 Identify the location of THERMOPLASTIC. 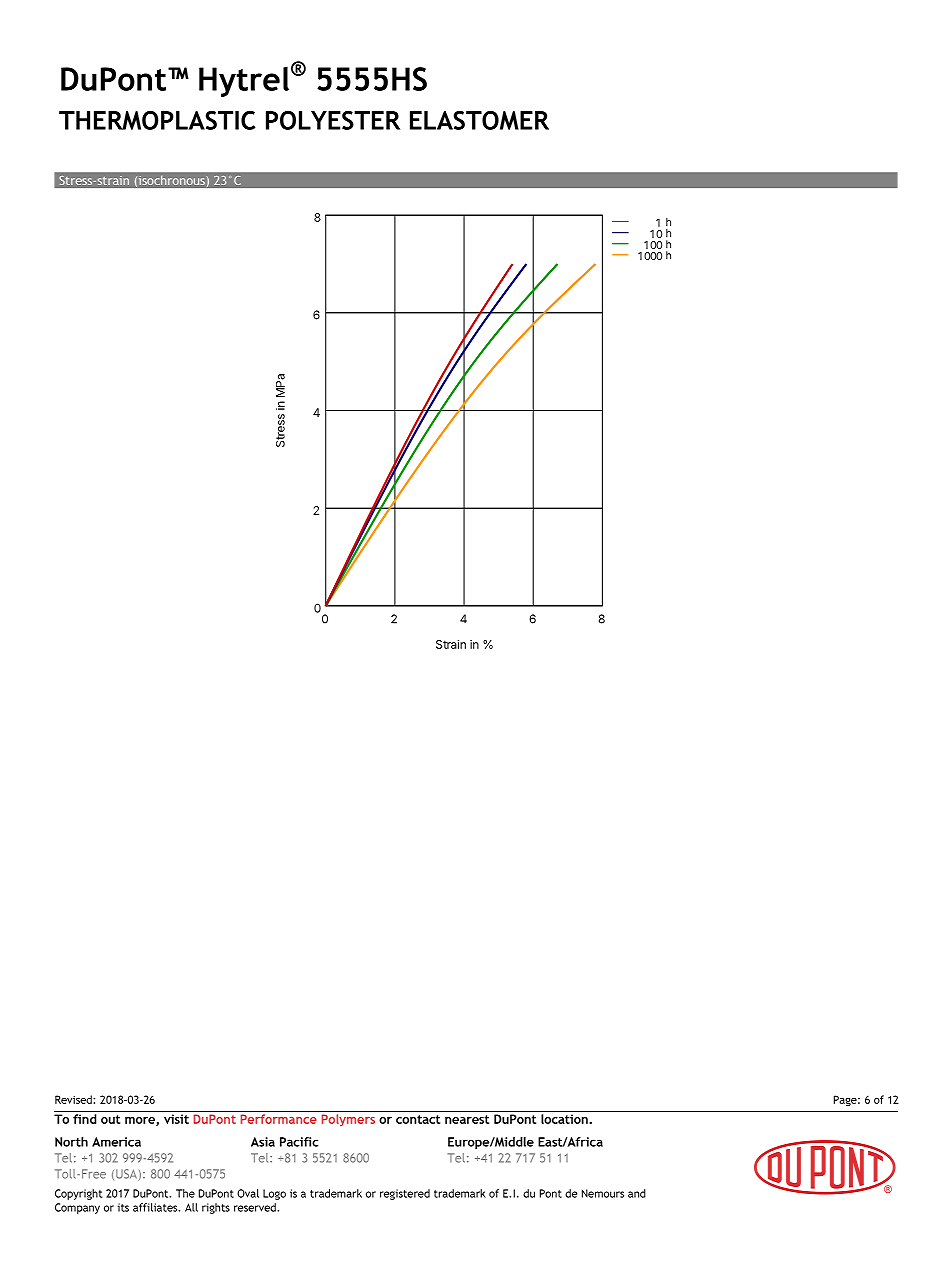
(157, 120).
